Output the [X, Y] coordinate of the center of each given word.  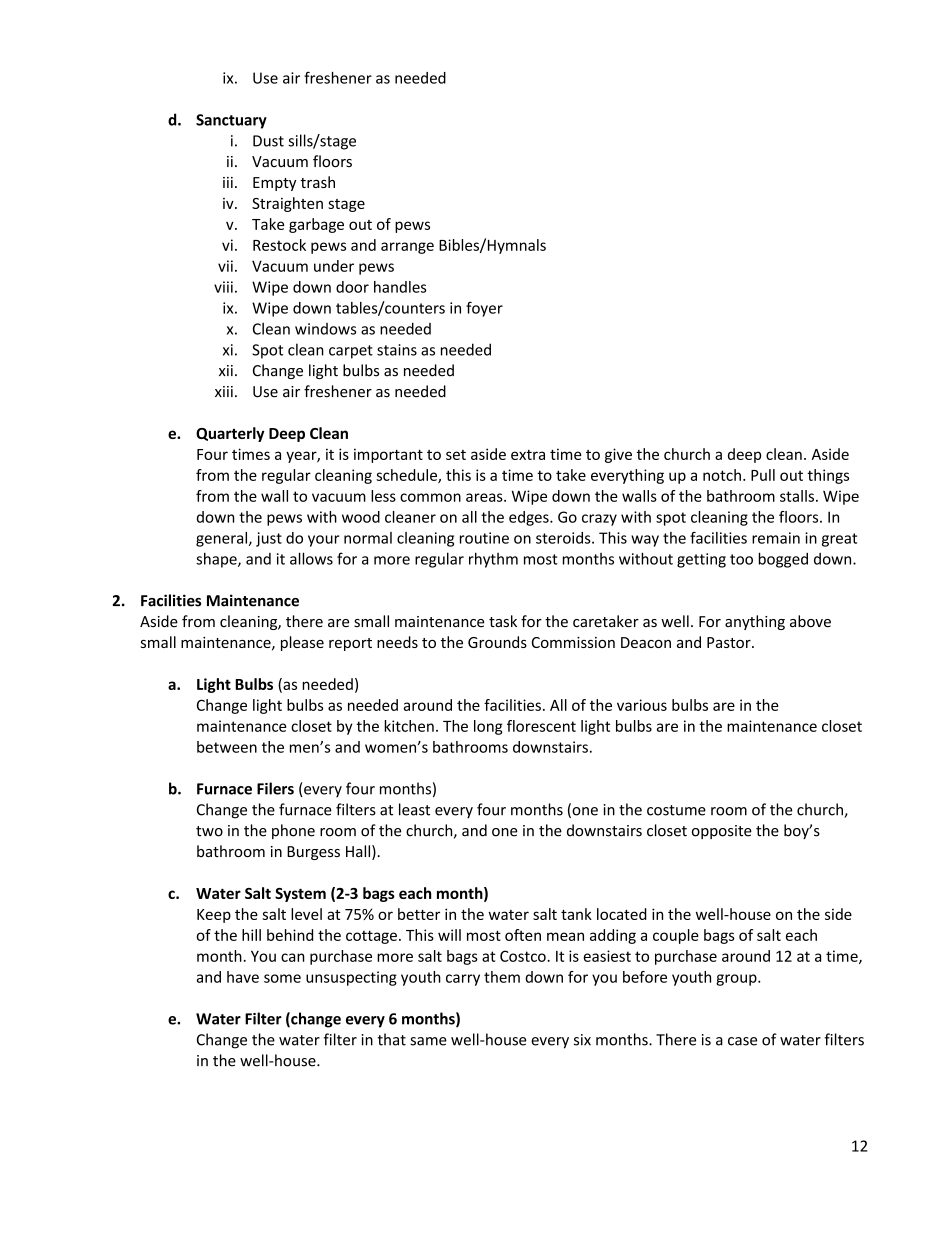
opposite [722, 832]
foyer [484, 309]
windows [325, 329]
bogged [783, 560]
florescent [541, 726]
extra [528, 455]
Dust [268, 141]
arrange [407, 248]
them [502, 977]
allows [311, 558]
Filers [275, 788]
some [282, 978]
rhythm [493, 560]
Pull [763, 475]
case [742, 1041]
